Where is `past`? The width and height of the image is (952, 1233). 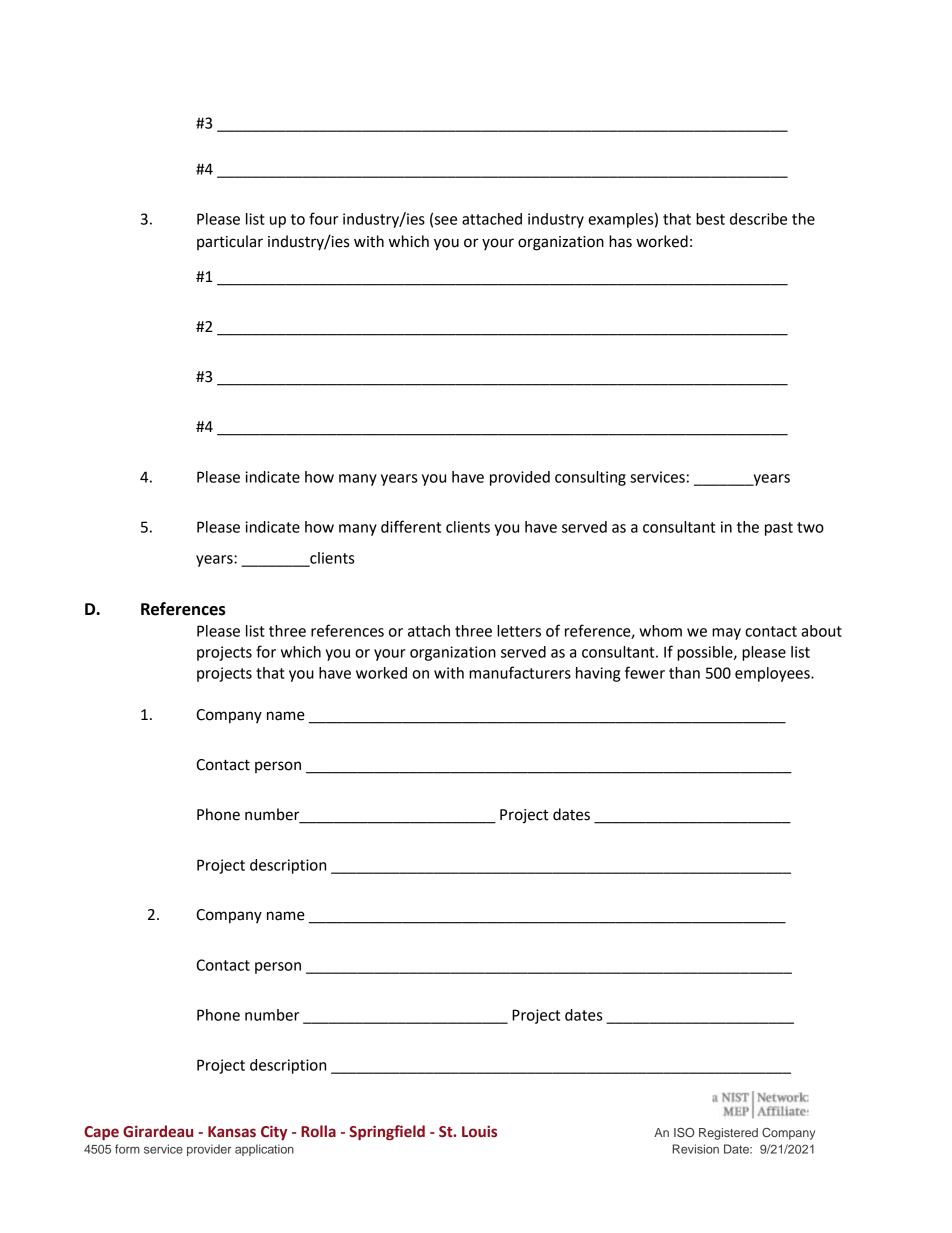 past is located at coordinates (779, 529).
